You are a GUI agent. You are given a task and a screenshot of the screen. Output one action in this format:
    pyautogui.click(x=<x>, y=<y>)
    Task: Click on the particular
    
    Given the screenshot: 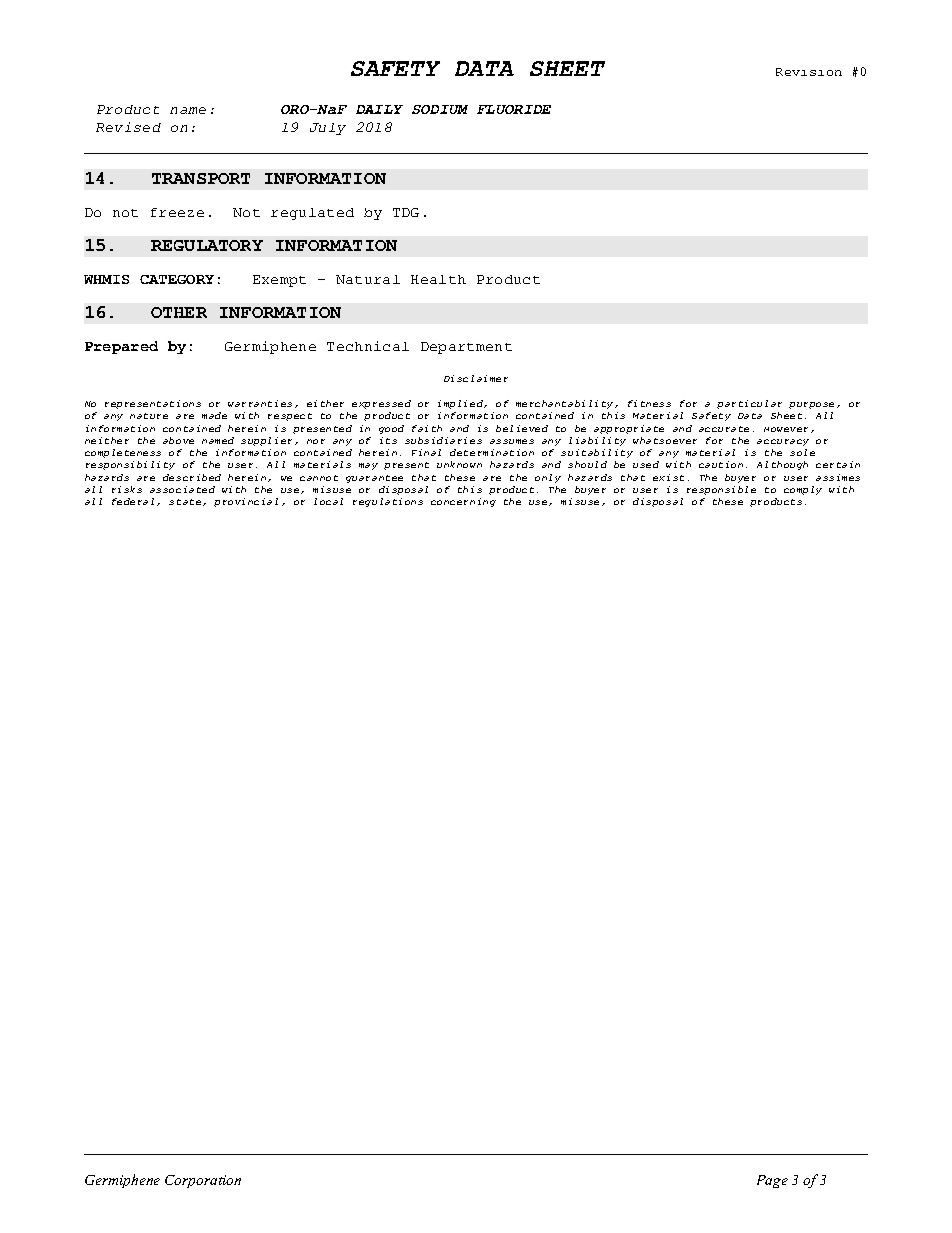 What is the action you would take?
    pyautogui.click(x=749, y=404)
